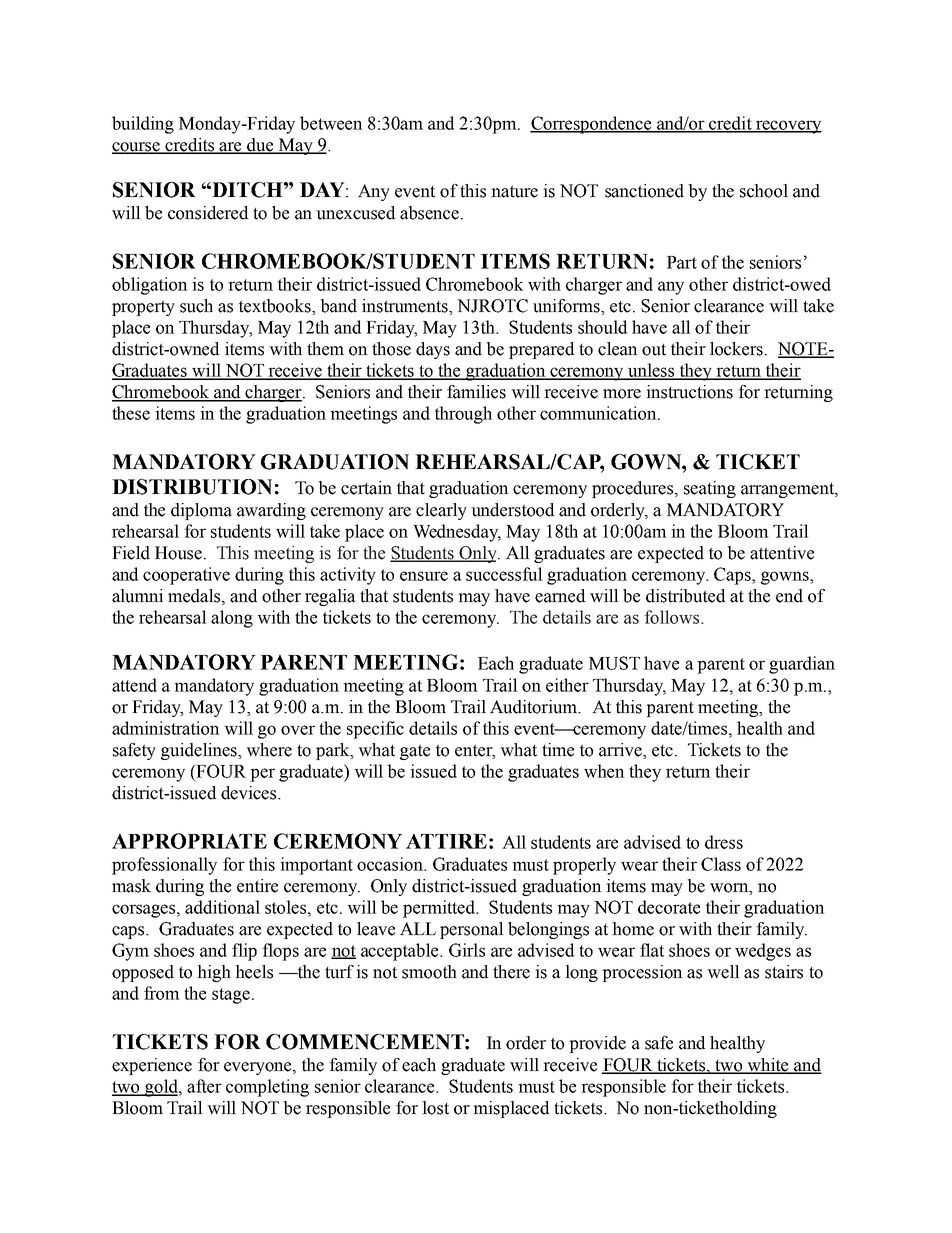 The width and height of the image is (952, 1233). I want to click on lost, so click(435, 1108).
